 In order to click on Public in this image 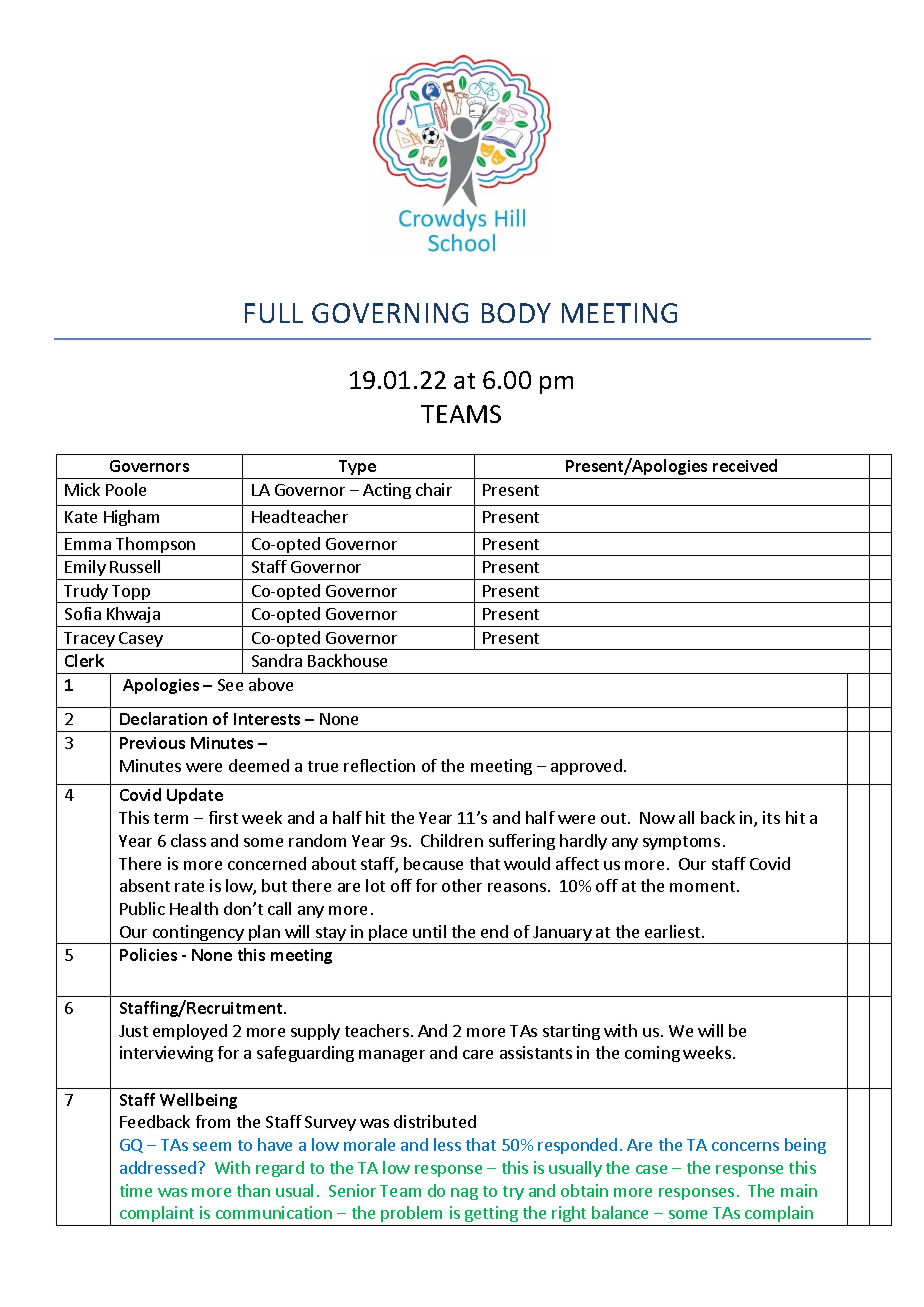, I will do `click(142, 908)`.
